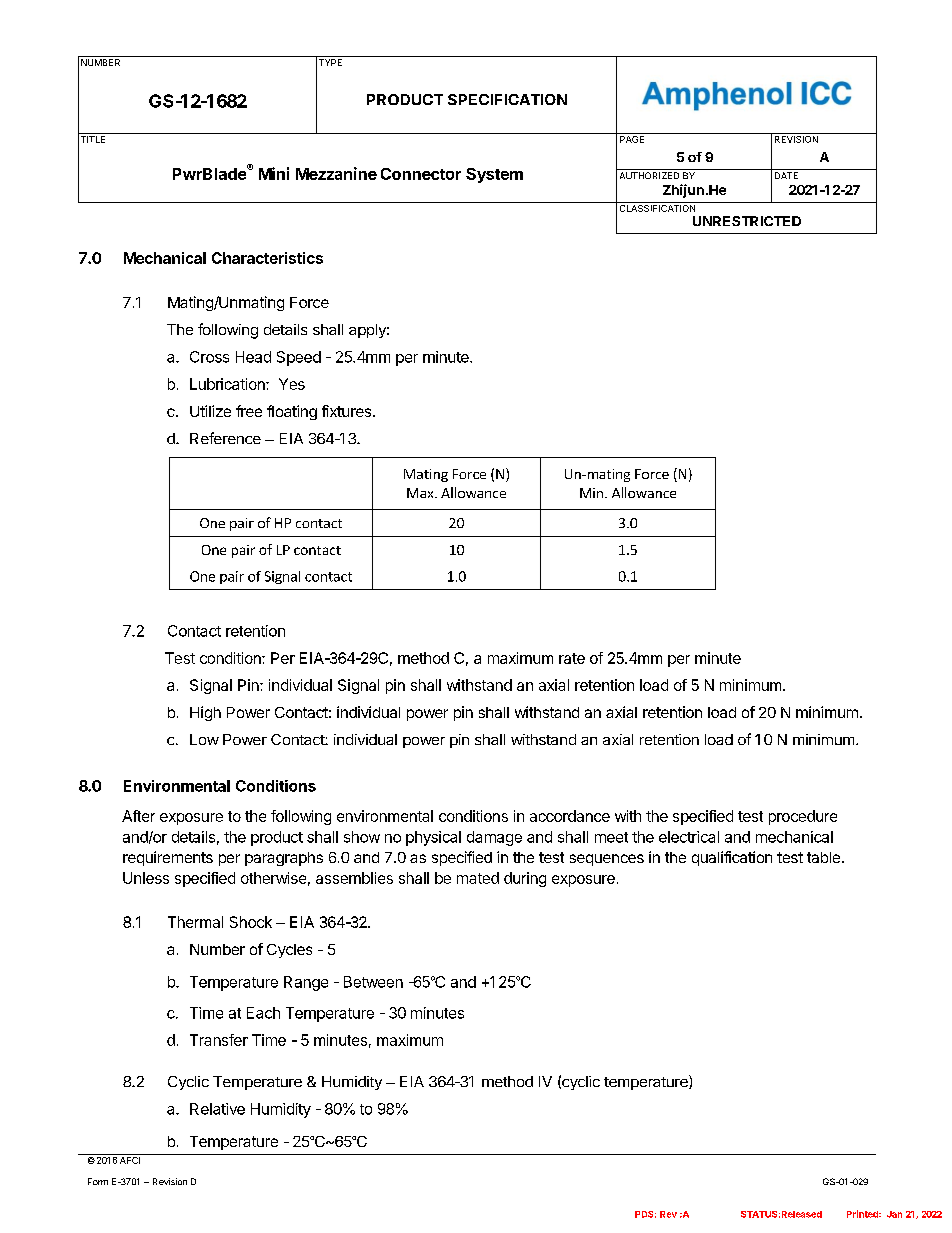 This page has width=952, height=1233. What do you see at coordinates (195, 922) in the page?
I see `Thermal` at bounding box center [195, 922].
